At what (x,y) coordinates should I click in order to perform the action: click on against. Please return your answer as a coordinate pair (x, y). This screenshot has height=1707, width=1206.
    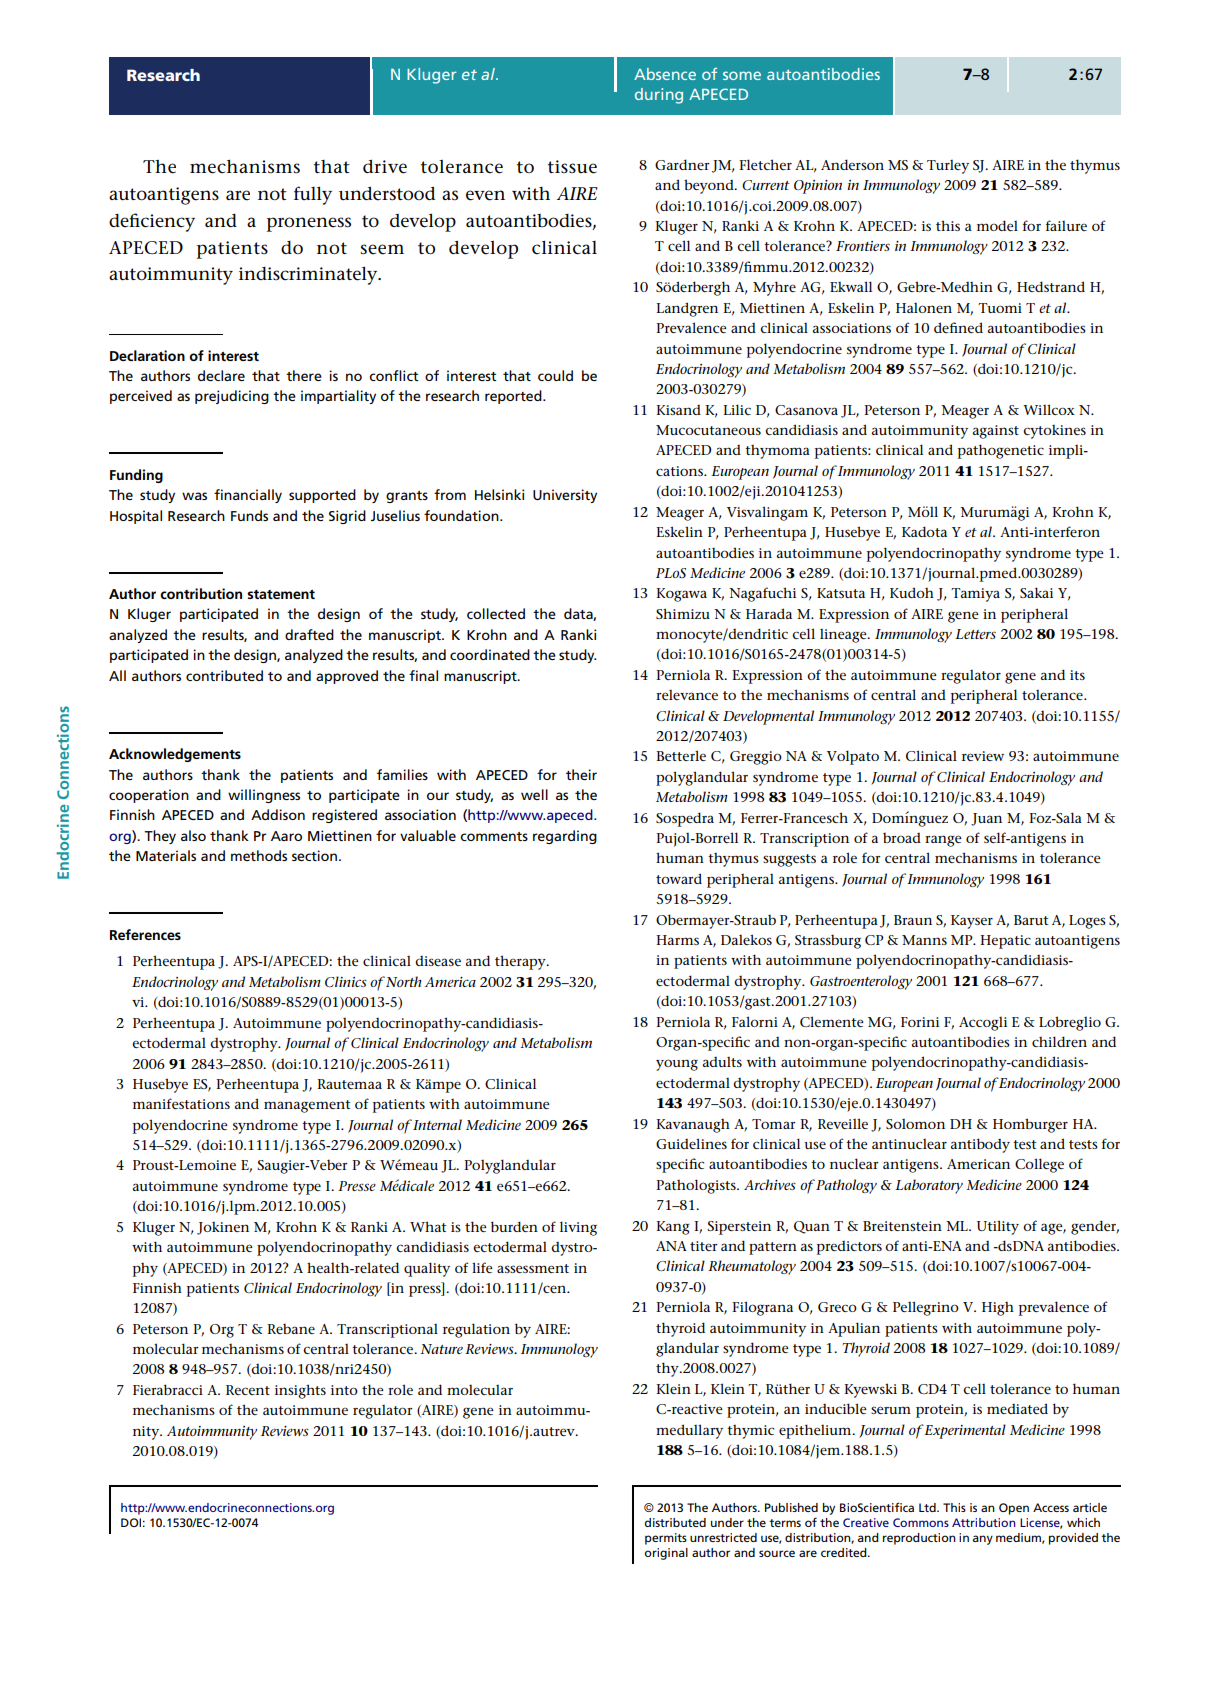
    Looking at the image, I should click on (996, 432).
